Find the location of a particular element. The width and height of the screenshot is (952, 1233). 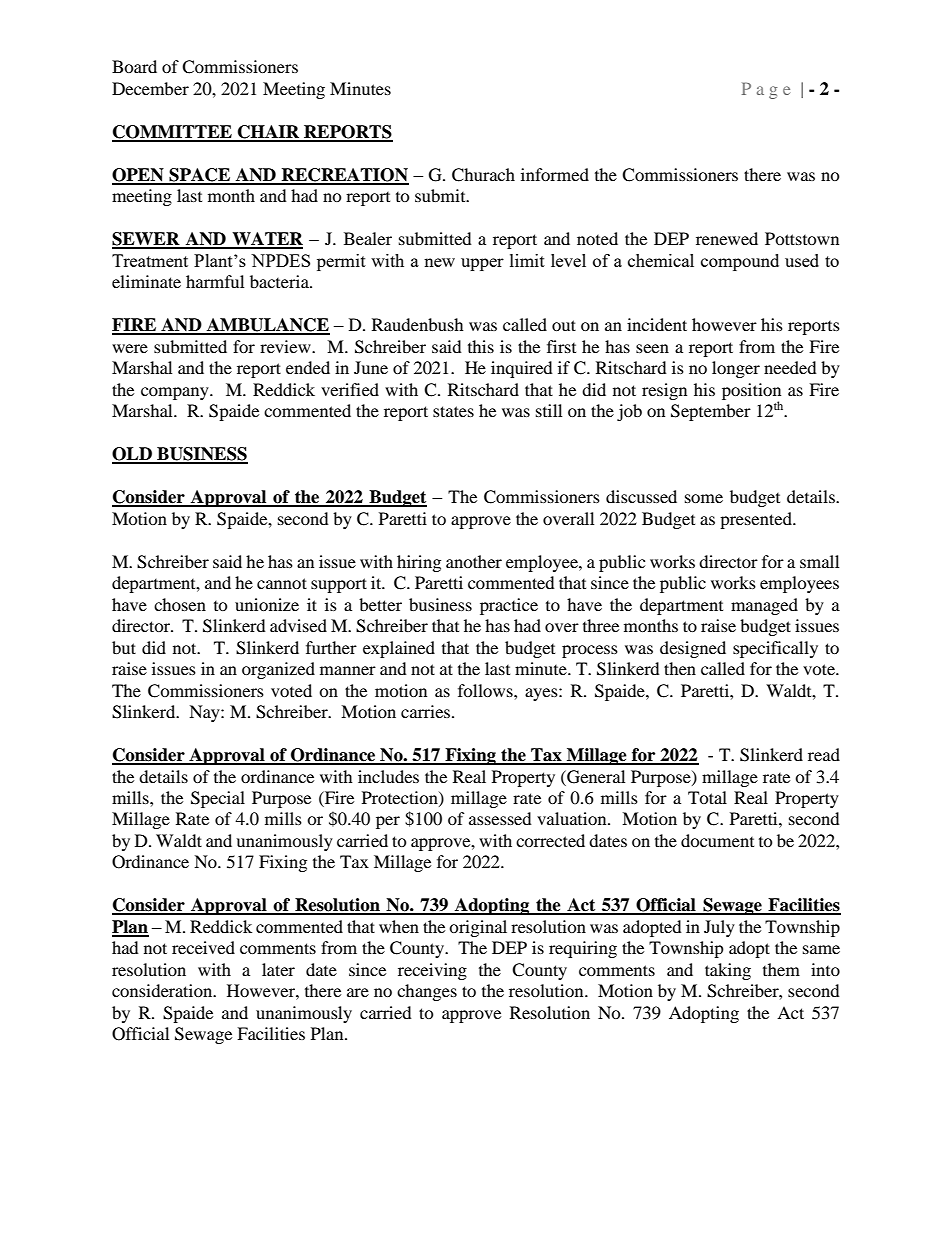

upper is located at coordinates (482, 264).
